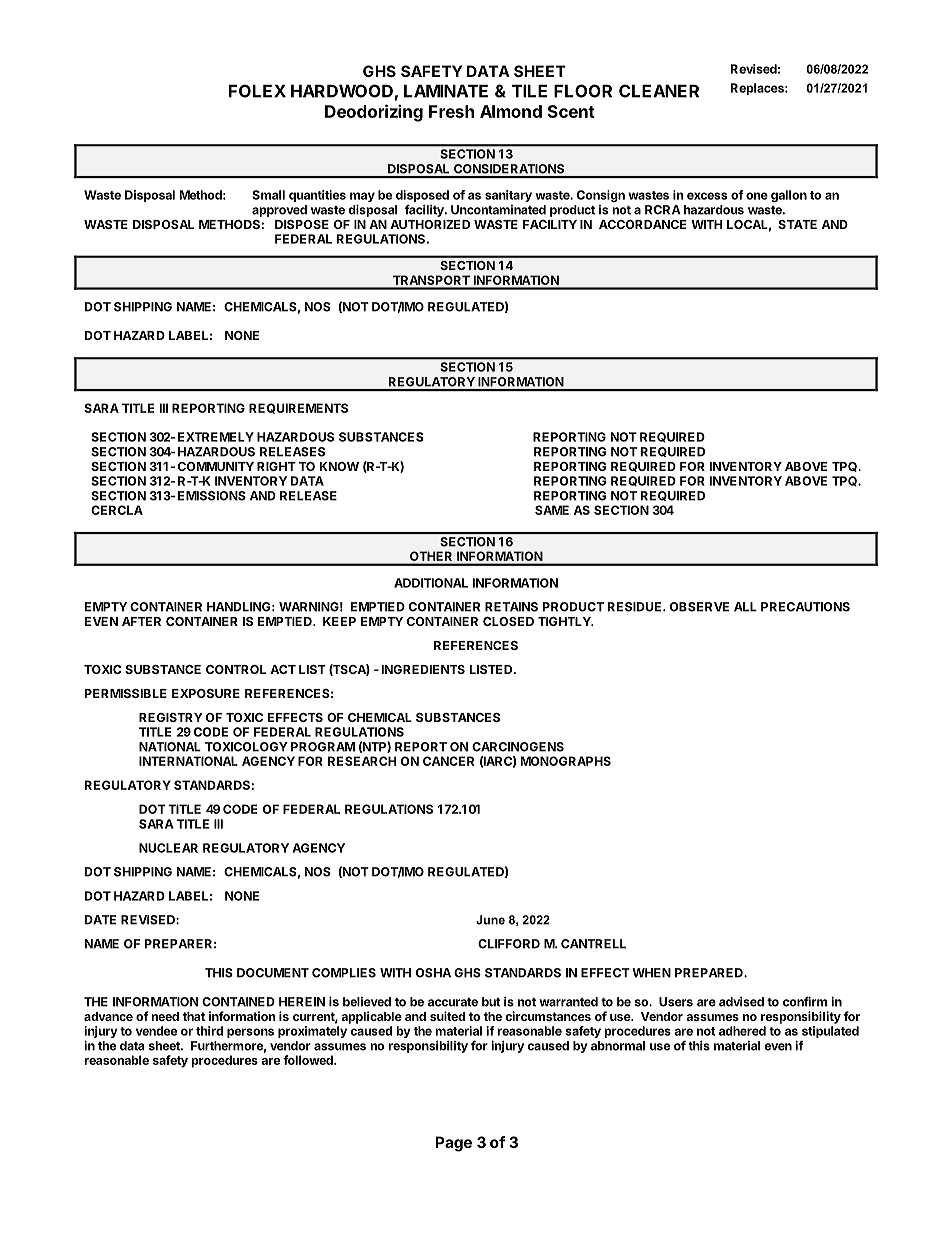 The width and height of the screenshot is (952, 1233). Describe the element at coordinates (552, 510) in the screenshot. I see `SAME` at that location.
